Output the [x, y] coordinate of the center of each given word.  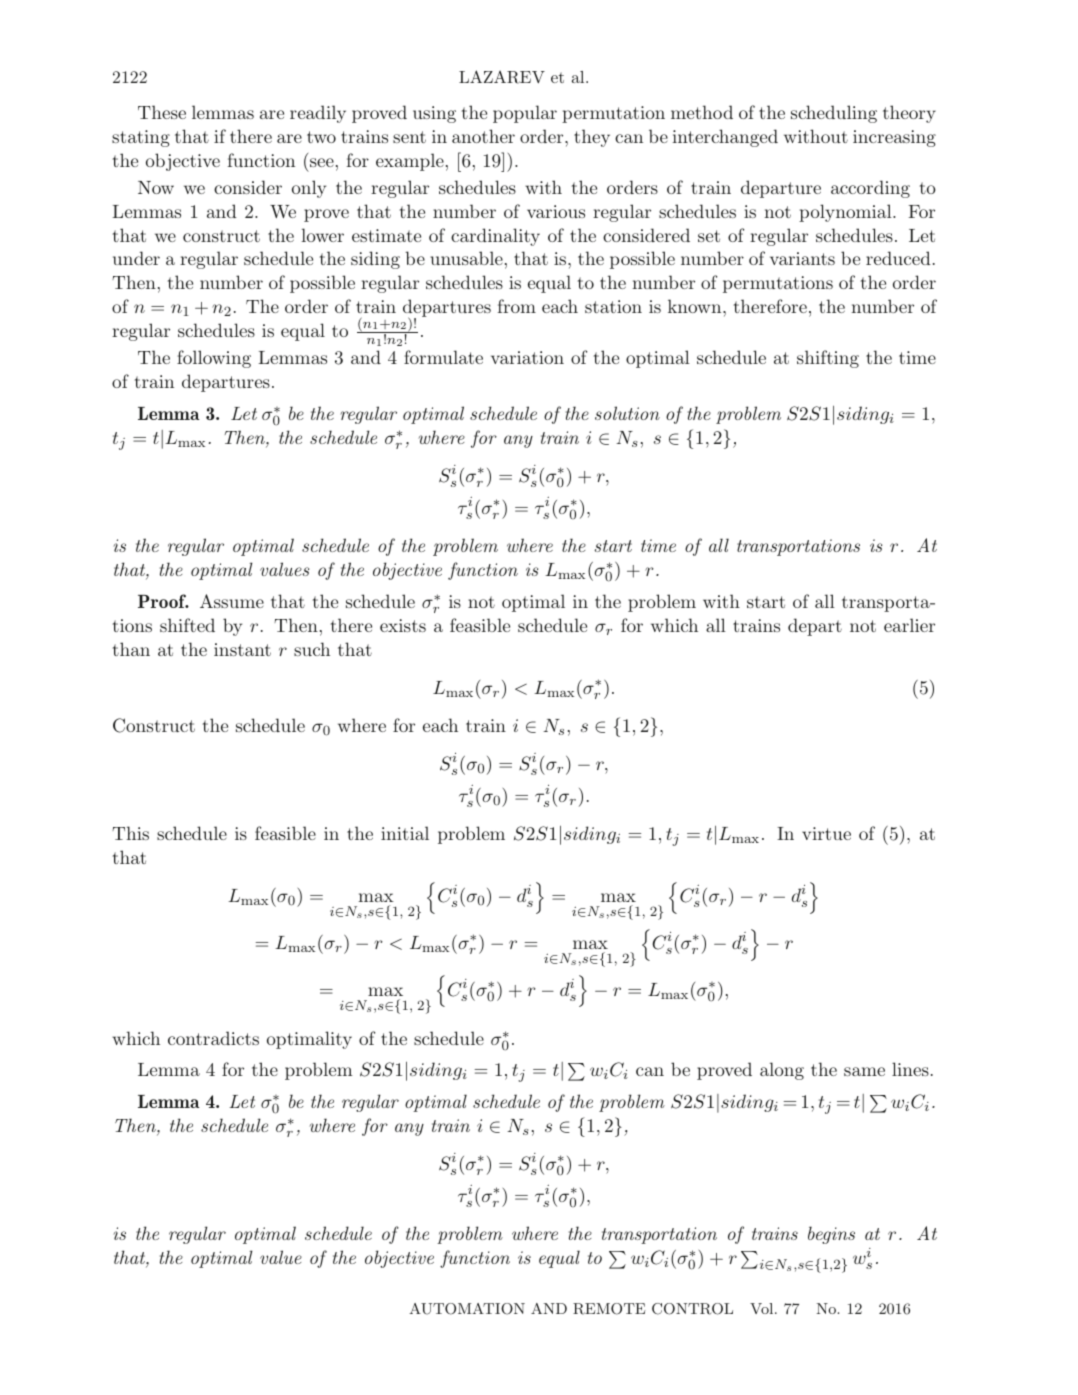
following [214, 359]
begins [831, 1235]
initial [405, 833]
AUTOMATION [467, 1309]
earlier [909, 625]
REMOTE [609, 1309]
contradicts [213, 1038]
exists [403, 625]
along [782, 1071]
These [162, 112]
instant [242, 649]
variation [527, 357]
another [483, 136]
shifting [828, 359]
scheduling [834, 114]
